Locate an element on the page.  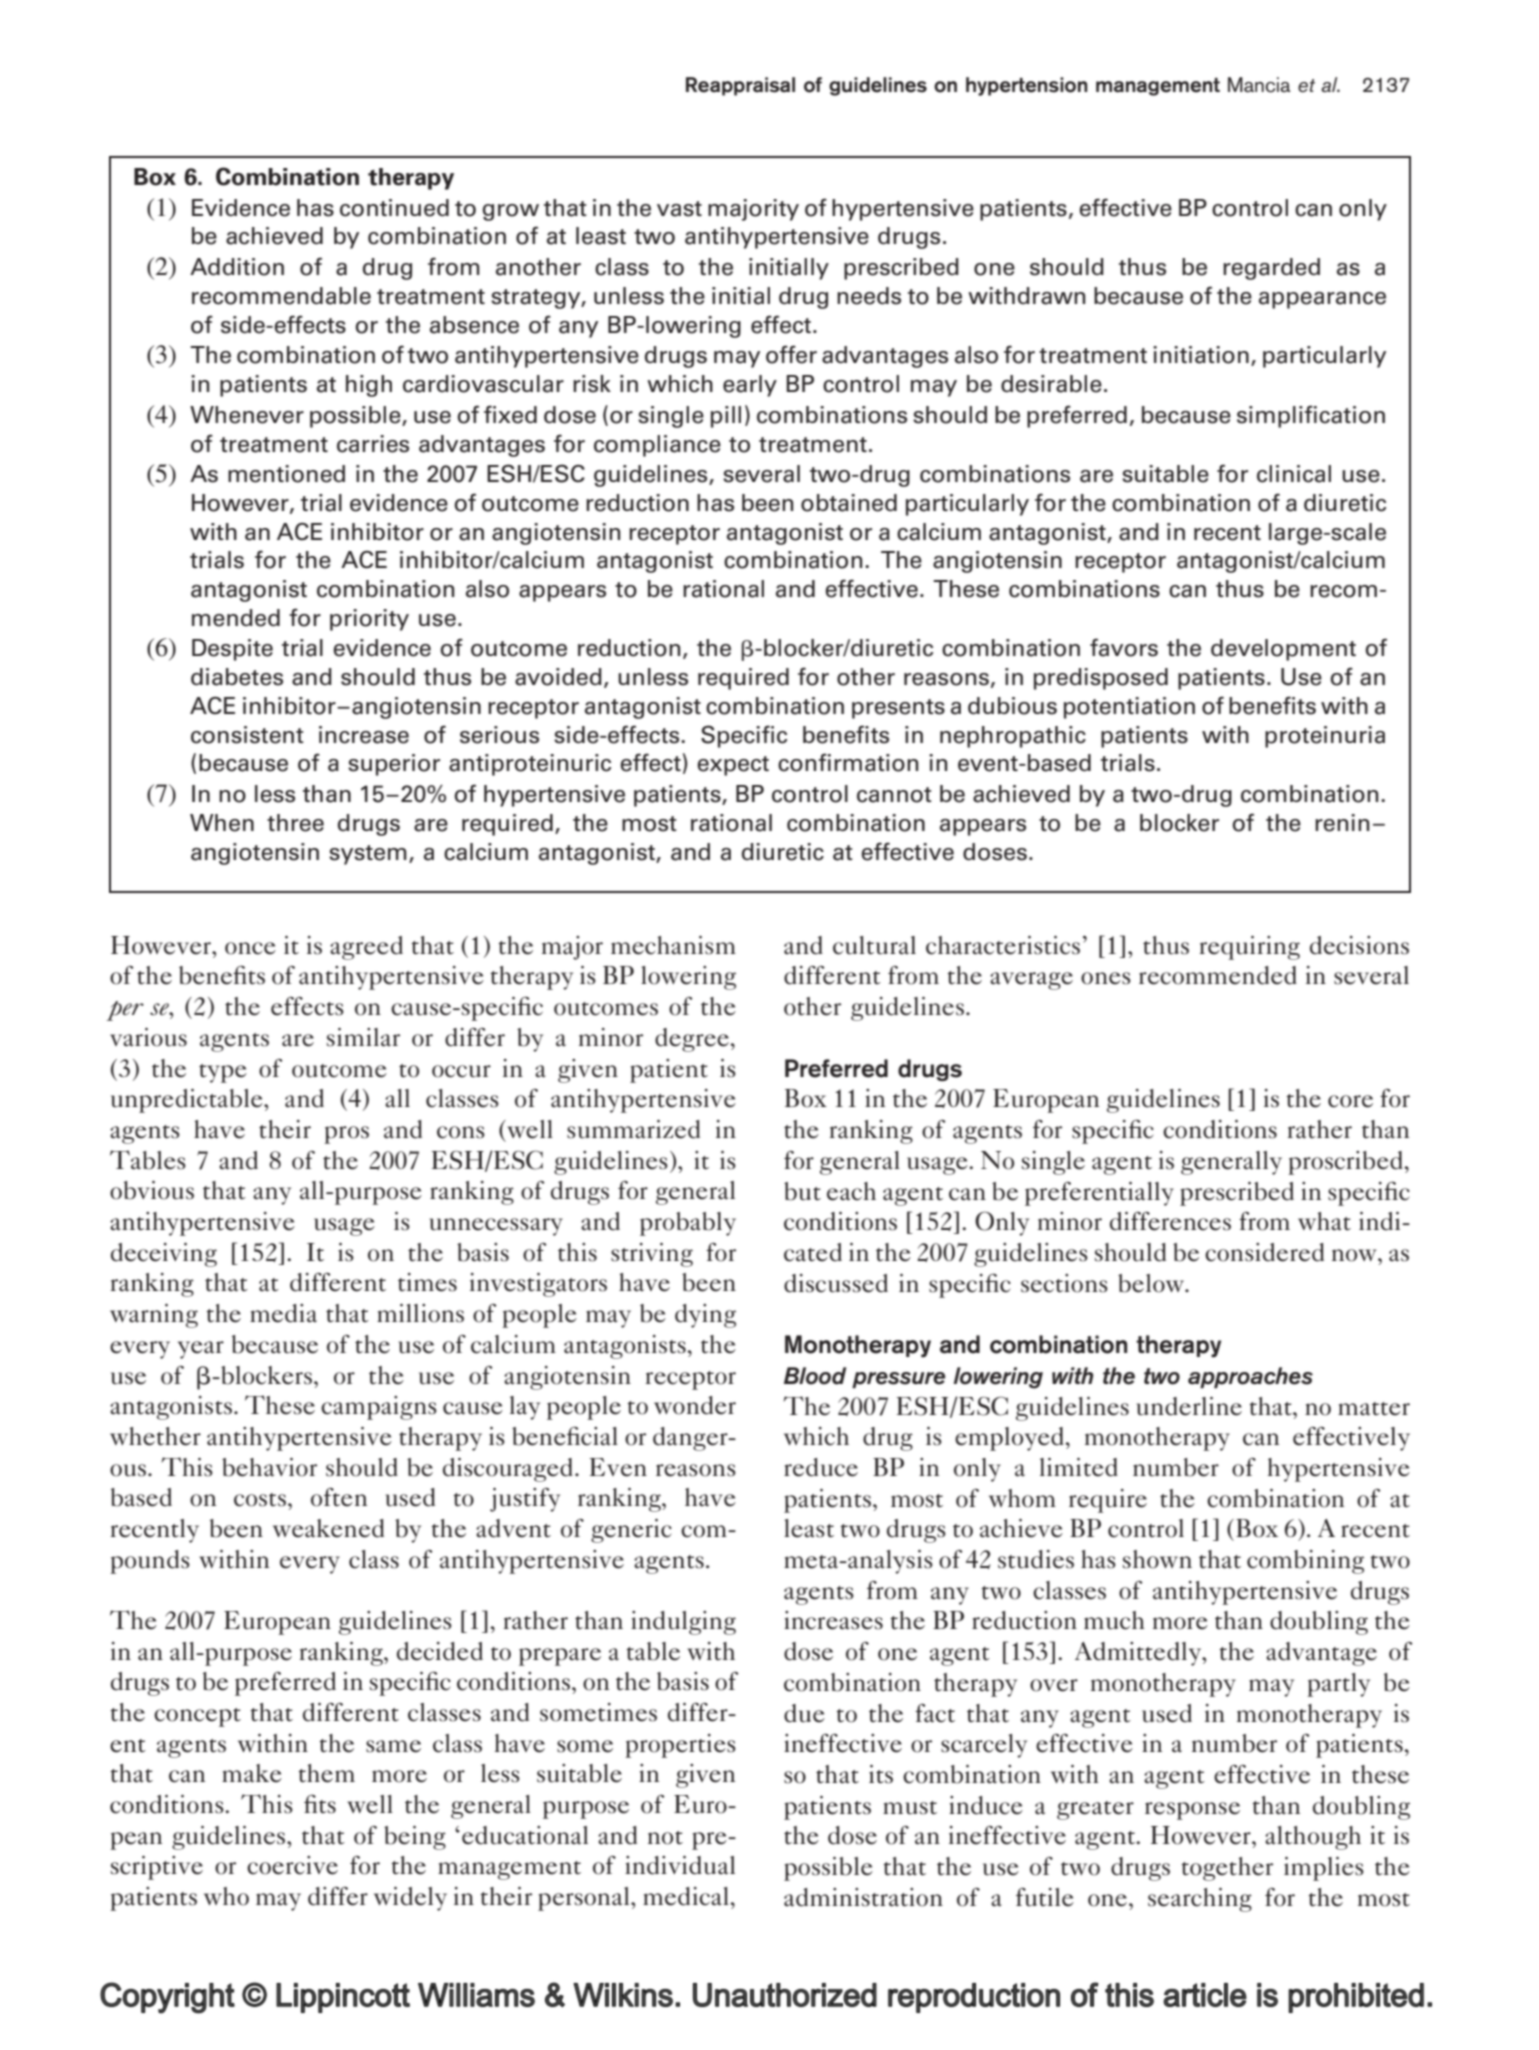
priority is located at coordinates (369, 620).
